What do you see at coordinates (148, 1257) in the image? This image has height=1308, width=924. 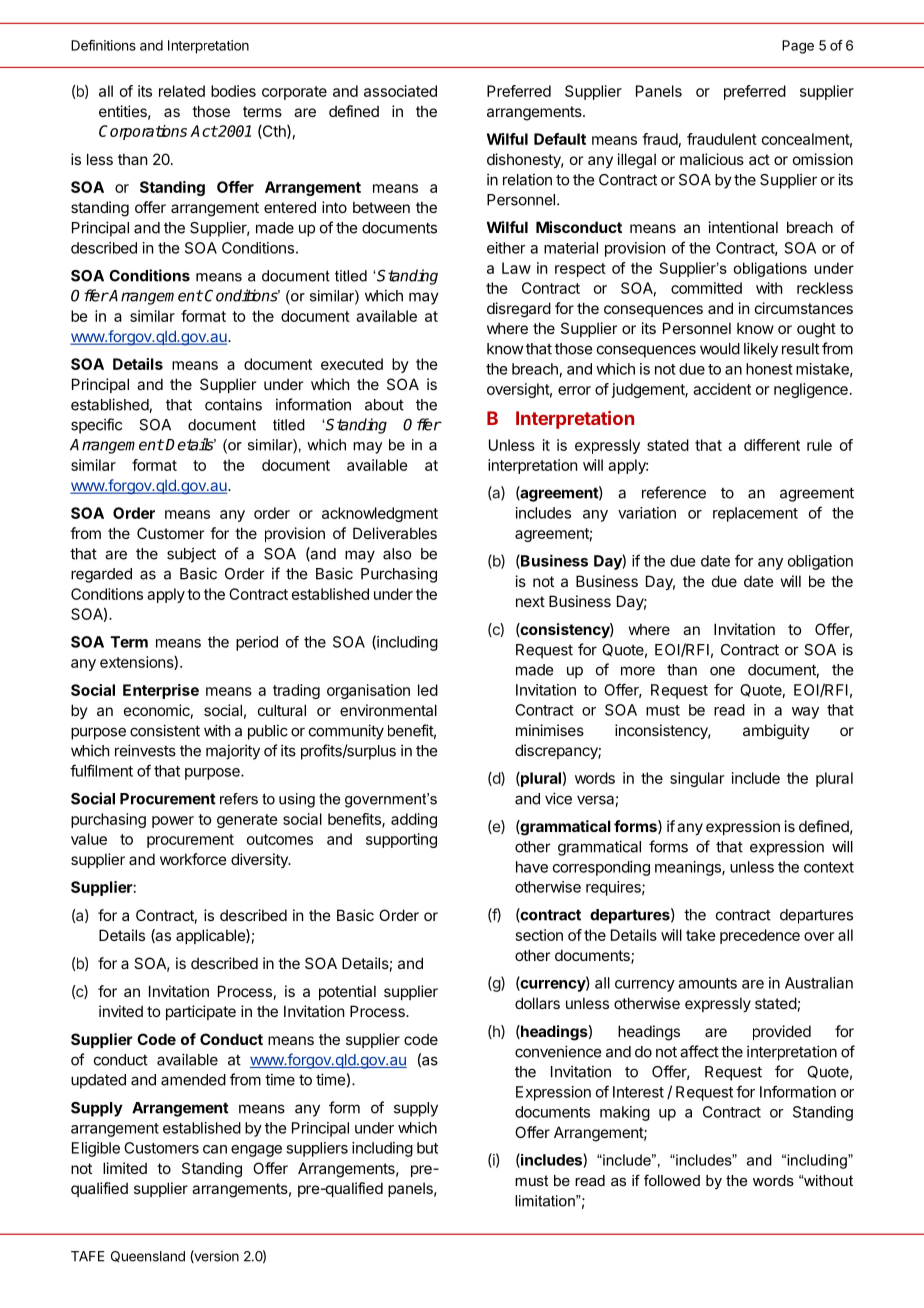 I see `Queensland` at bounding box center [148, 1257].
